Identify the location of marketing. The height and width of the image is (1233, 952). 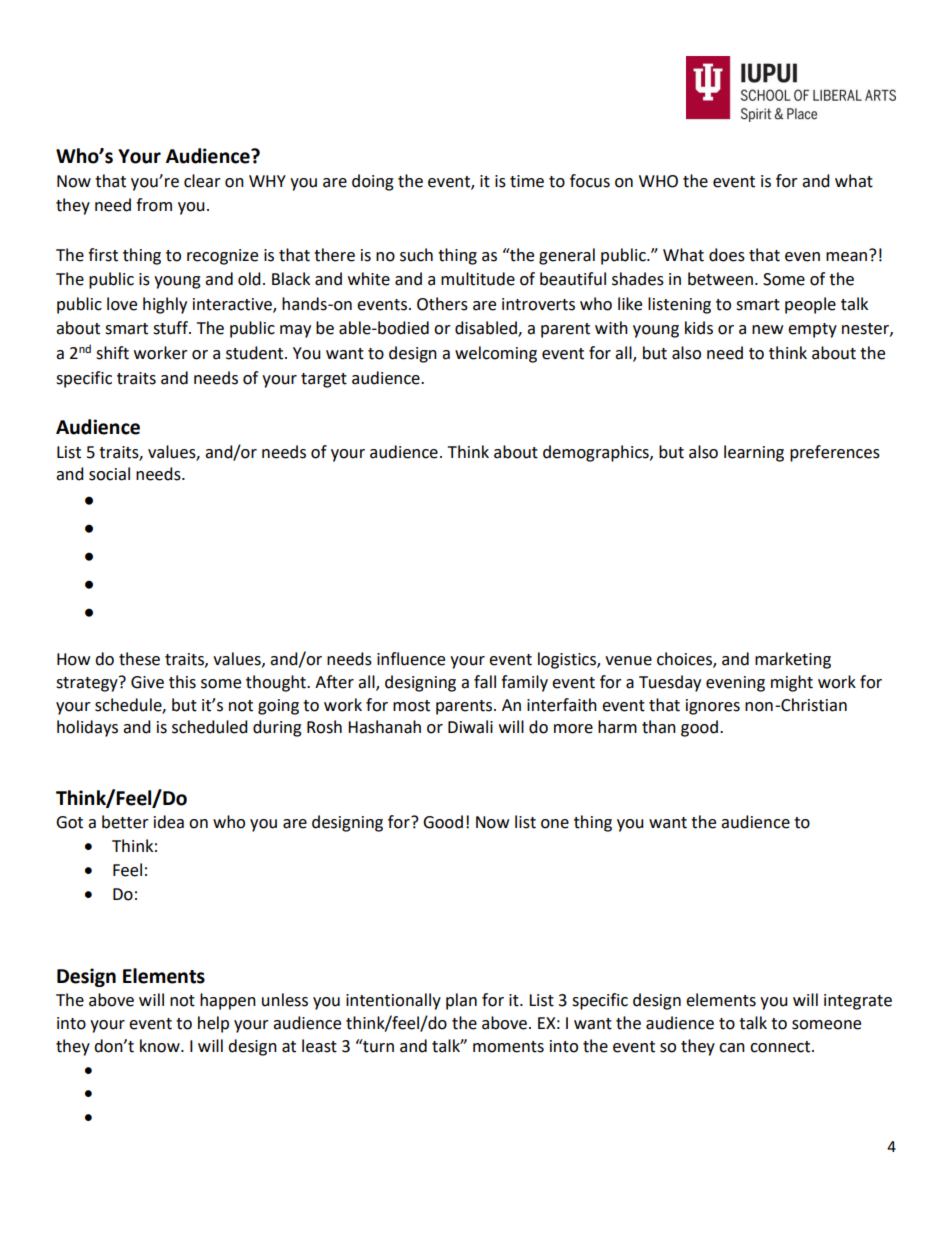
(793, 660).
